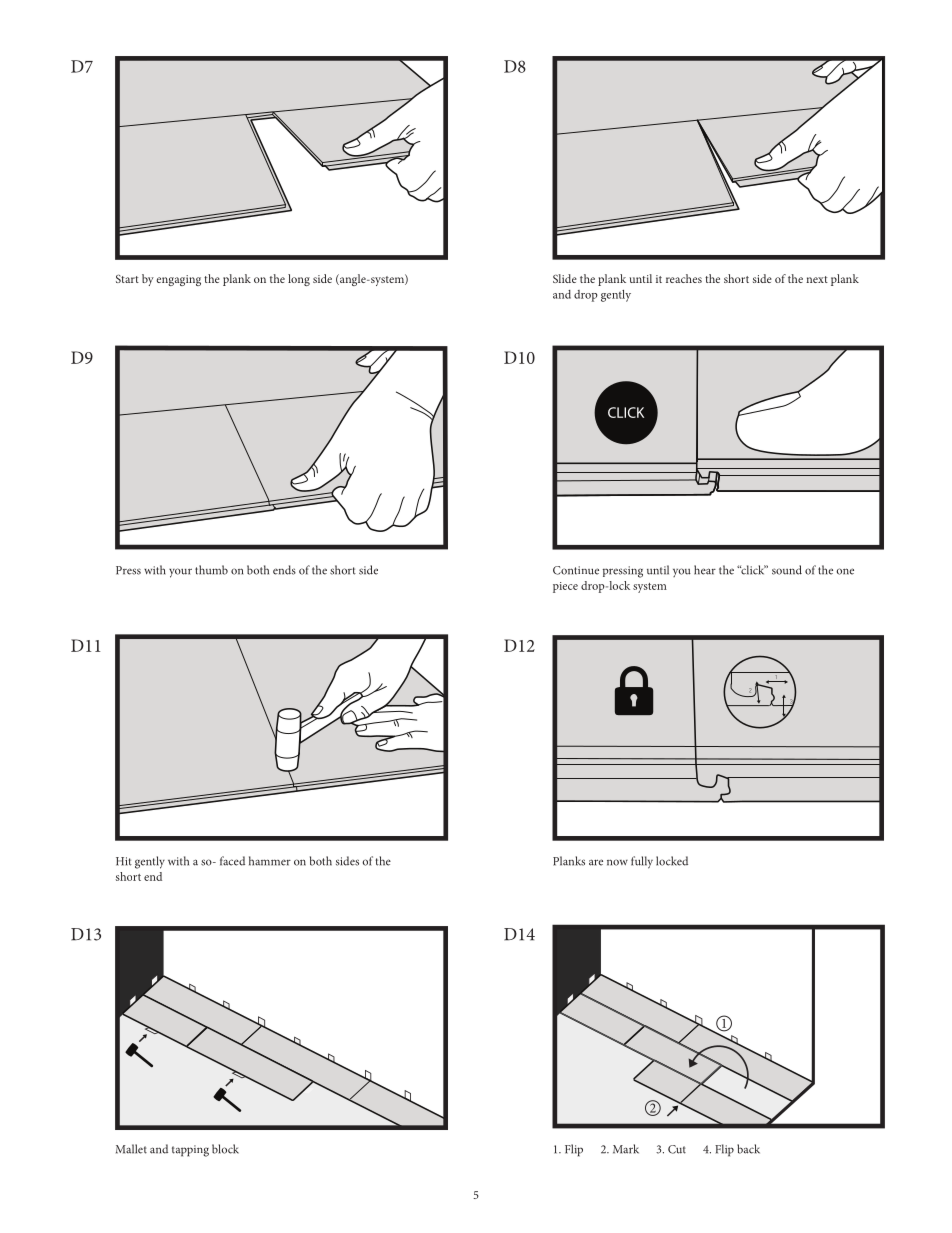  I want to click on Slide, so click(565, 278).
